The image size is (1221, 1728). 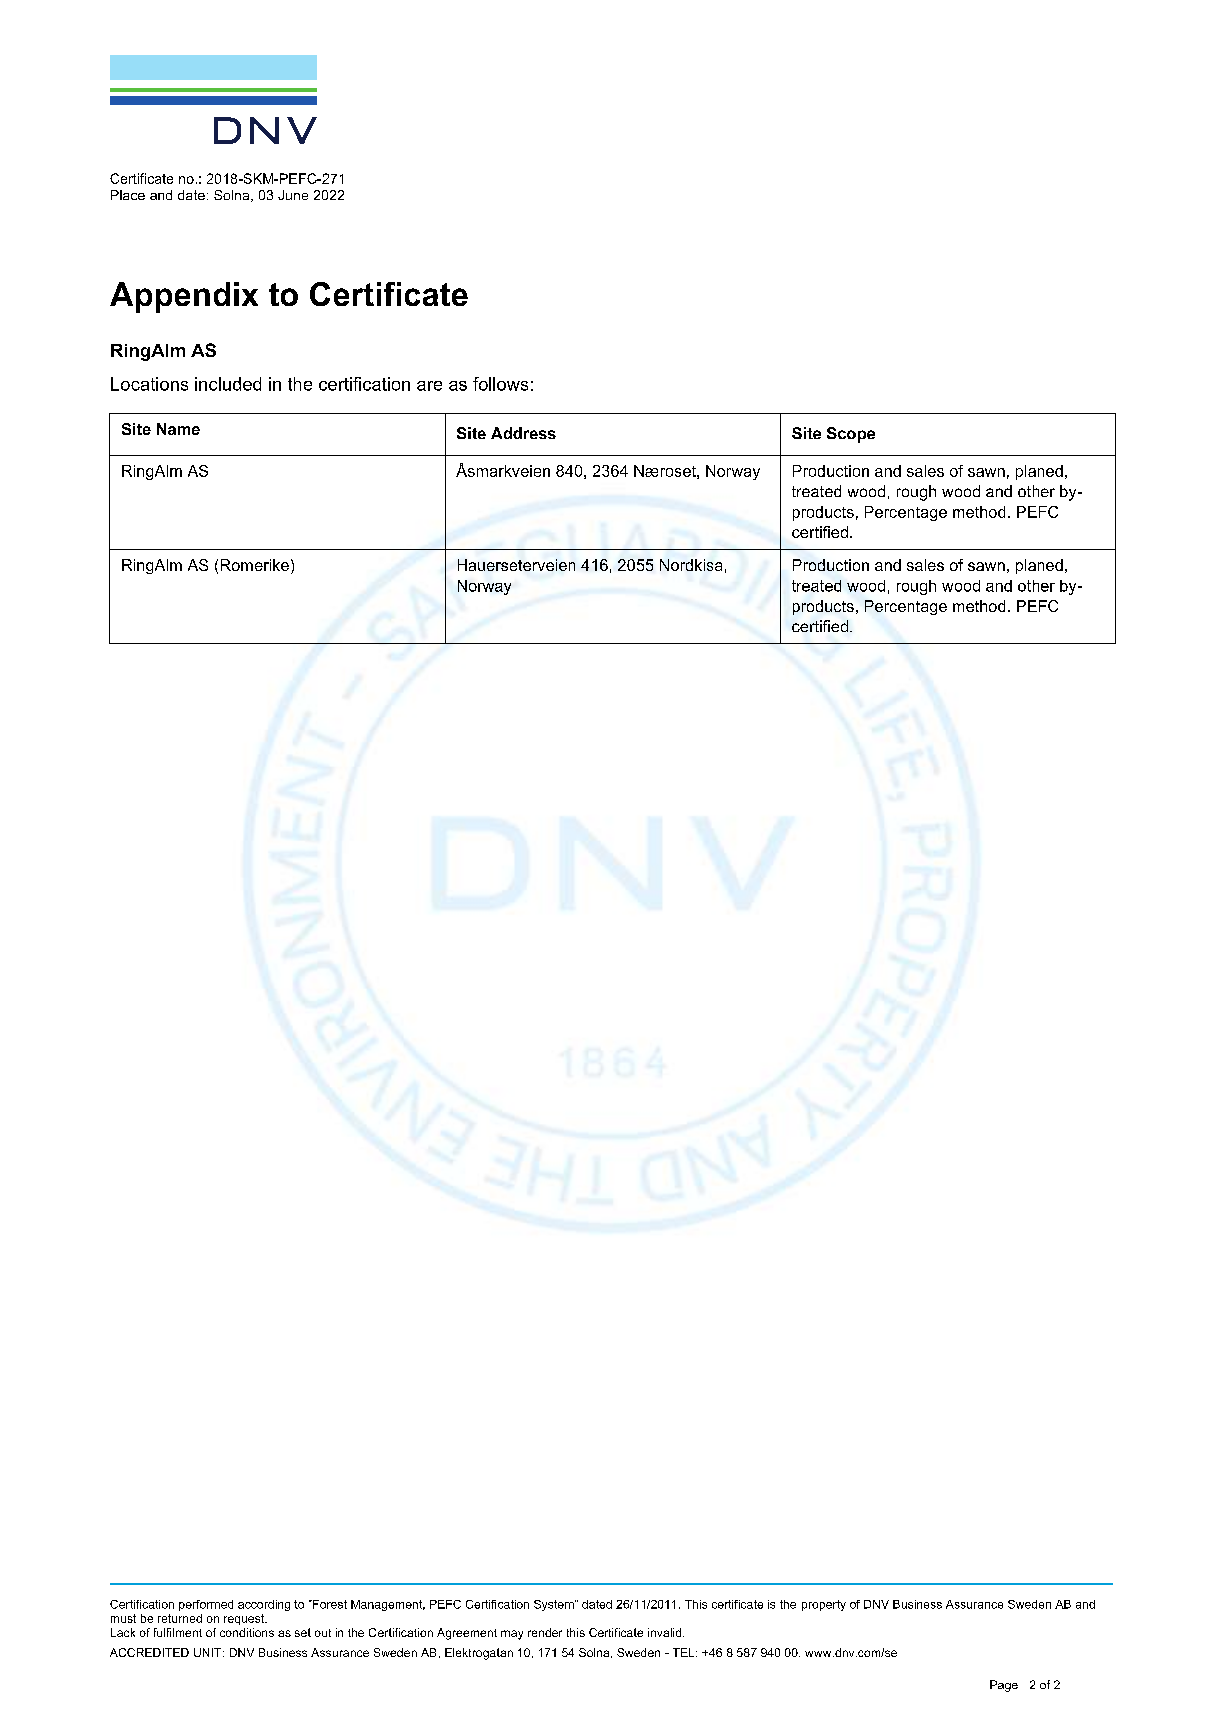 I want to click on System, so click(x=555, y=1605).
